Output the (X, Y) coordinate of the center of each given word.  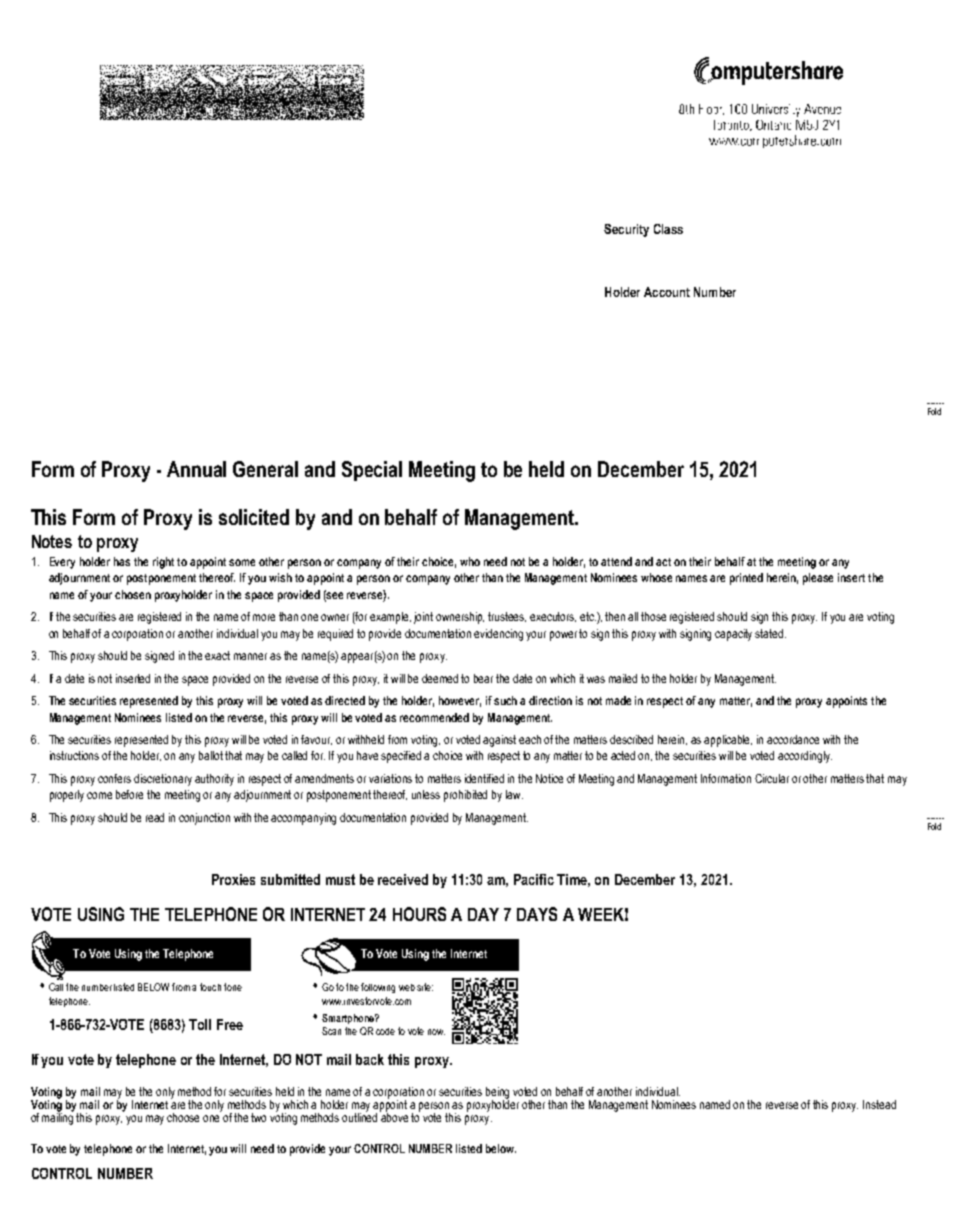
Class (668, 229)
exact (217, 655)
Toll (200, 1024)
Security (626, 230)
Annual (196, 469)
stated (770, 633)
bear (483, 678)
